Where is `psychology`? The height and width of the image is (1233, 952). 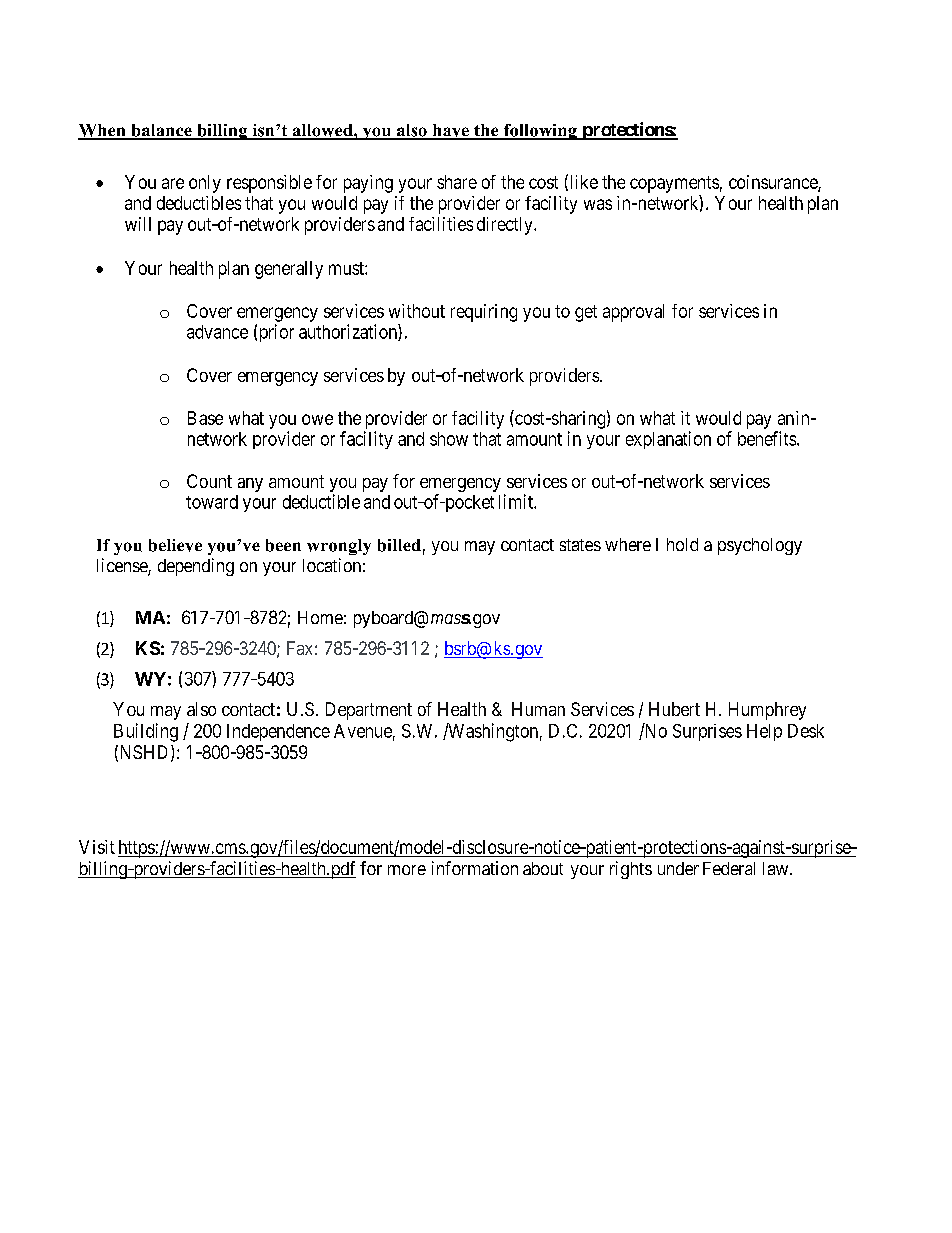
psychology is located at coordinates (760, 546).
